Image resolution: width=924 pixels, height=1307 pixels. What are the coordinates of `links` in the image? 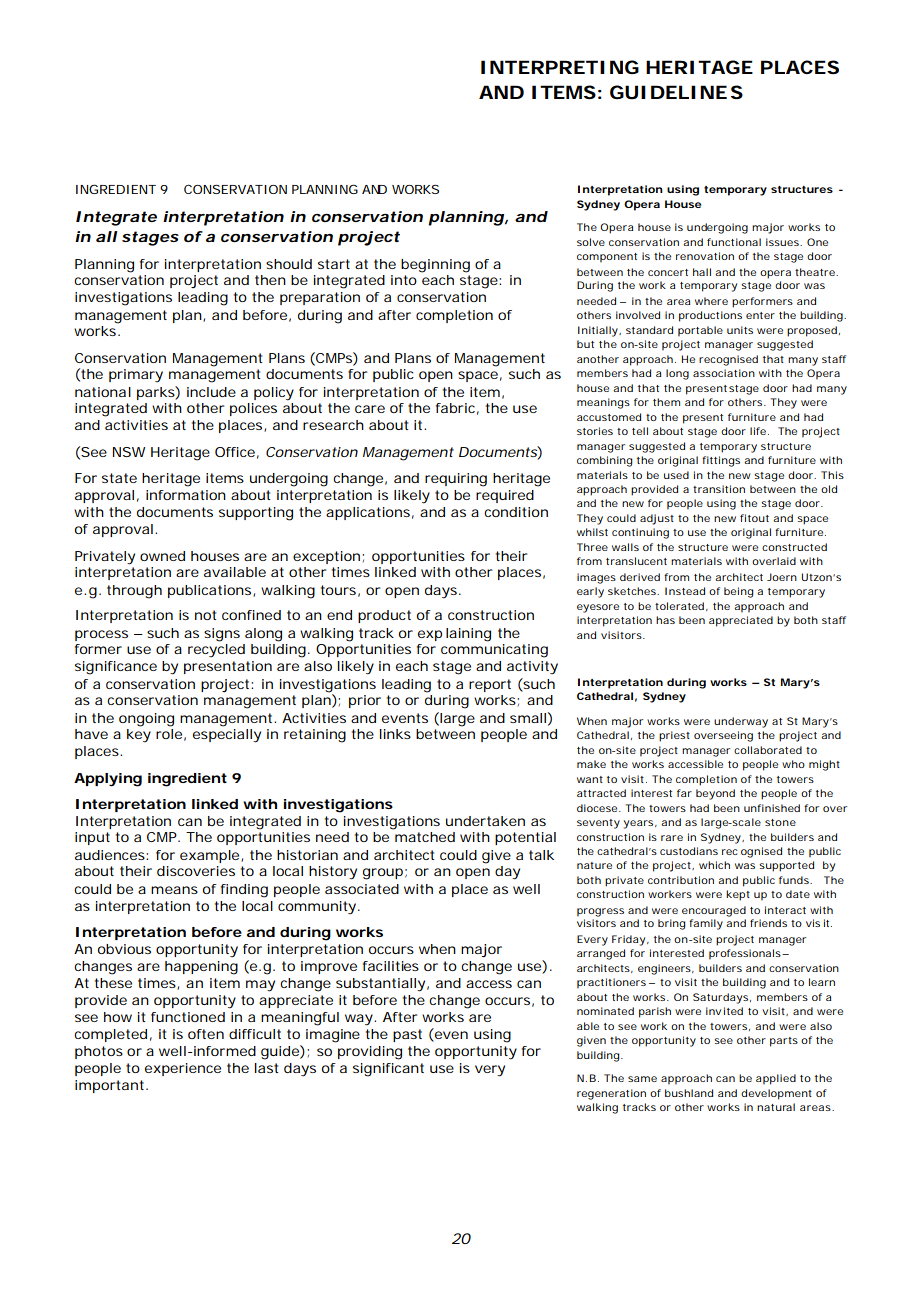 It's located at (395, 734).
